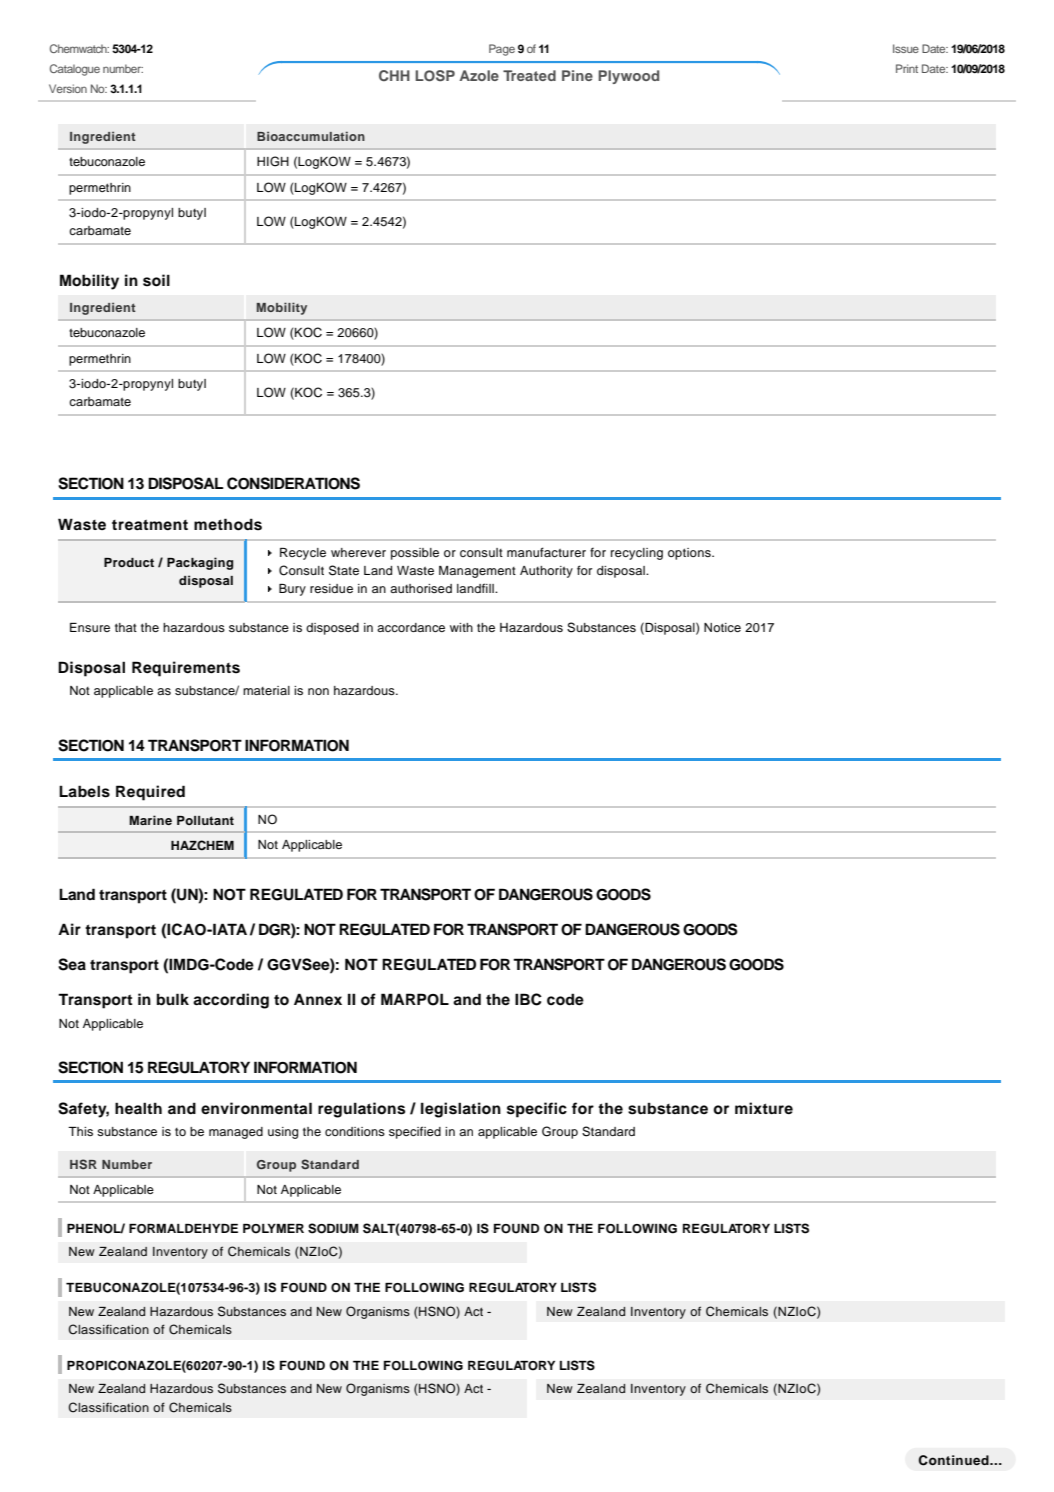 The height and width of the document is (1492, 1054). I want to click on FORMALDEHYDE, so click(183, 1229).
